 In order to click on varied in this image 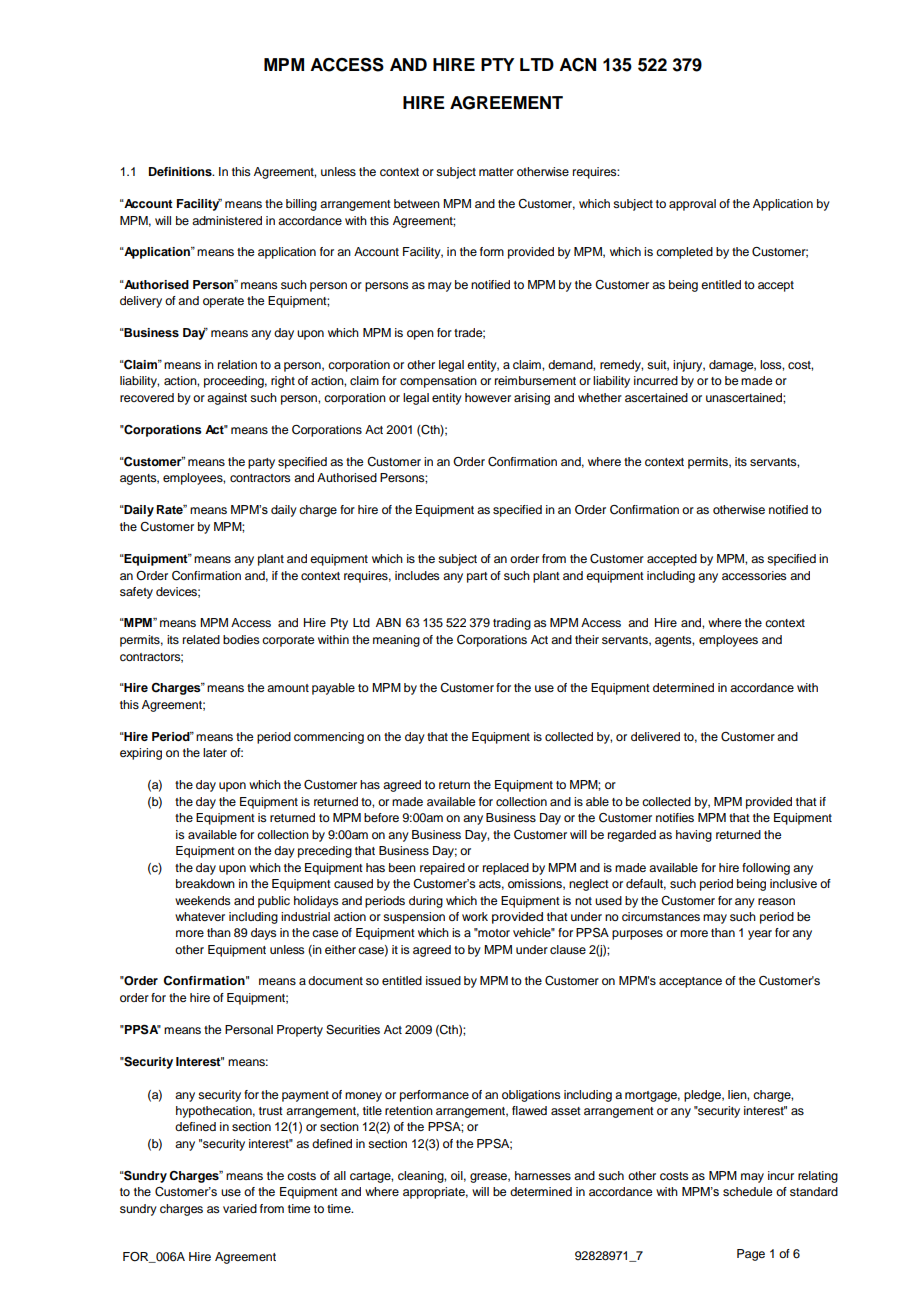, I will do `click(240, 1208)`.
